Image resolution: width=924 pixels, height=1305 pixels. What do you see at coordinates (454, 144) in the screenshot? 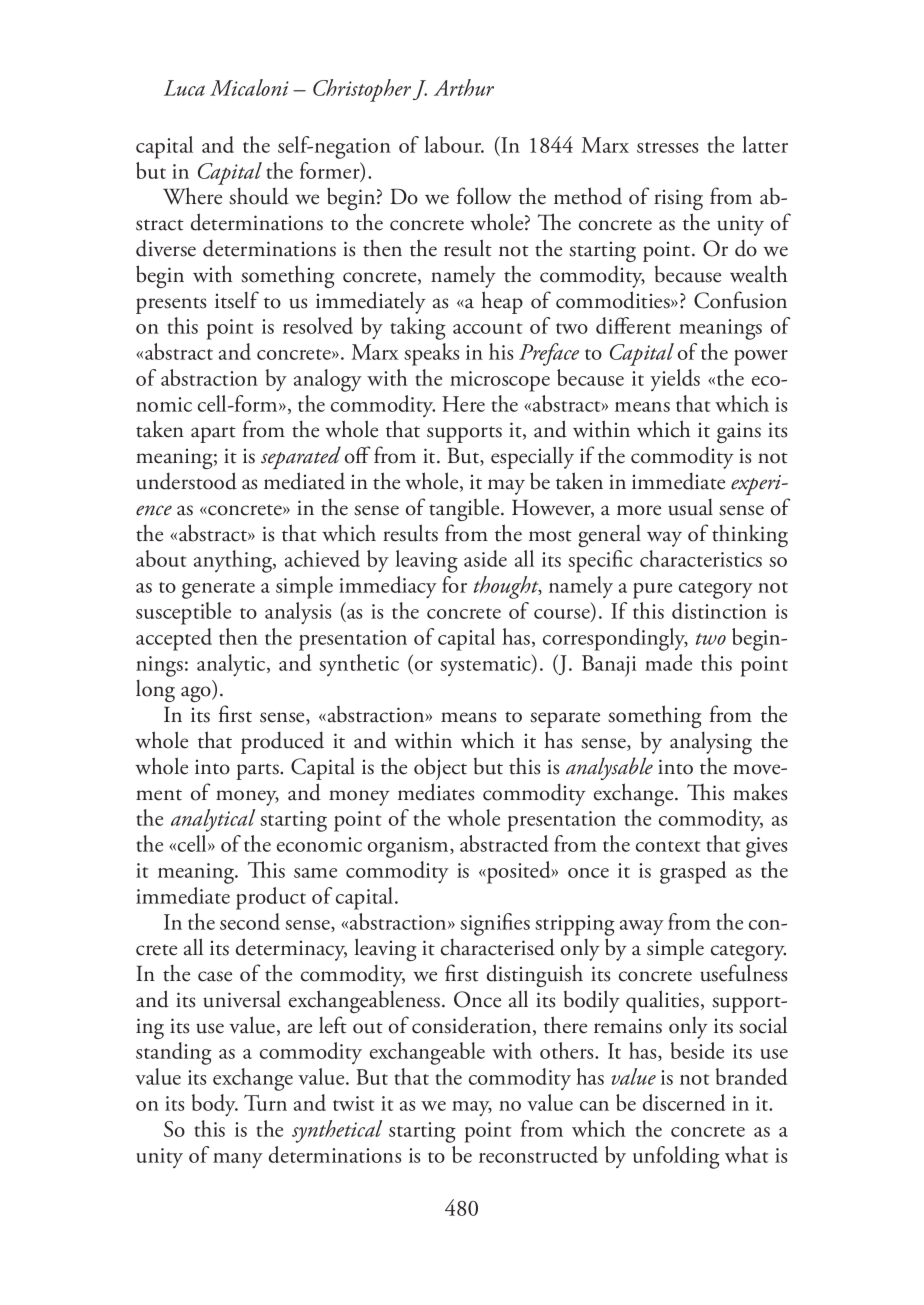
I see `labour` at bounding box center [454, 144].
